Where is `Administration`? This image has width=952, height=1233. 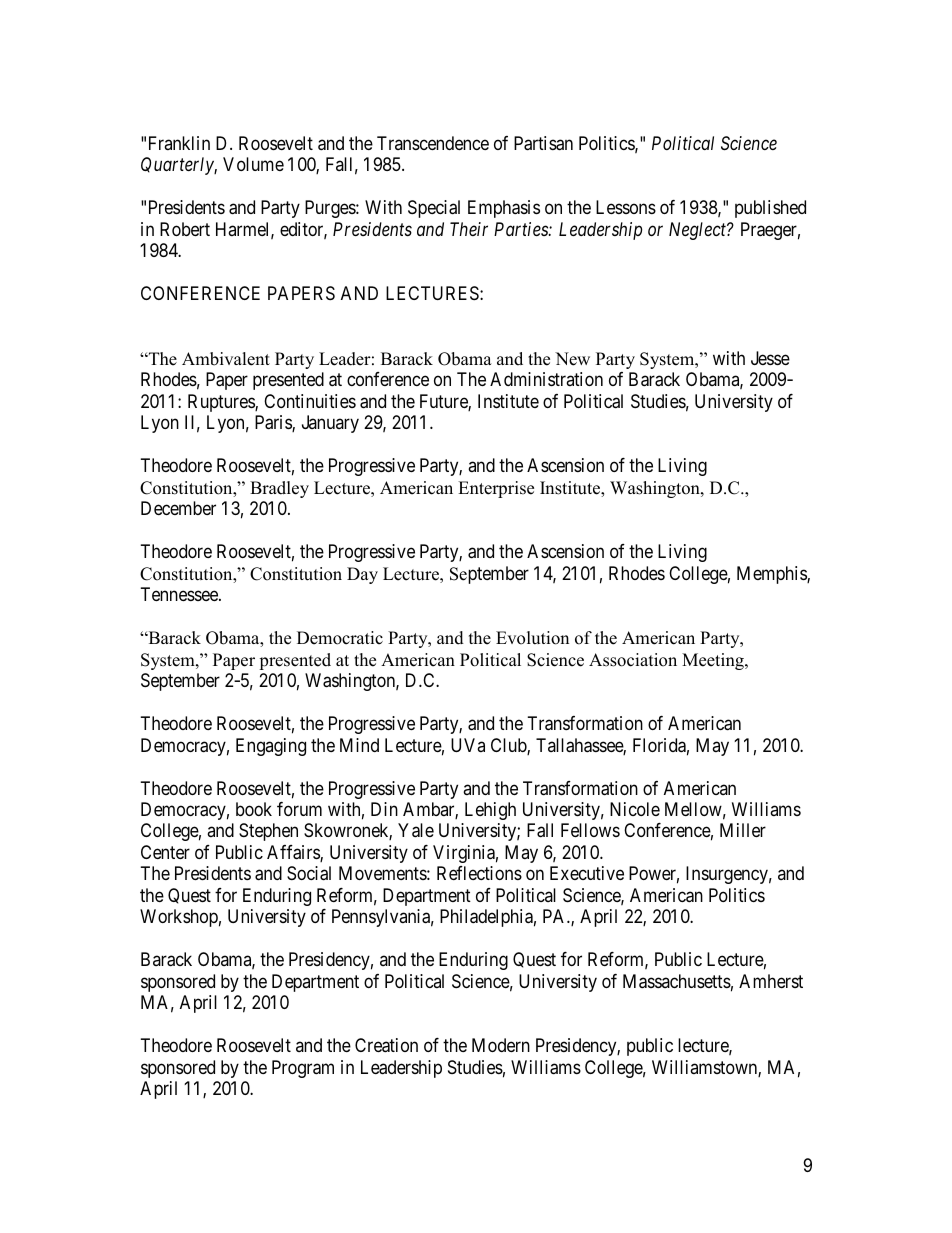
Administration is located at coordinates (546, 379).
